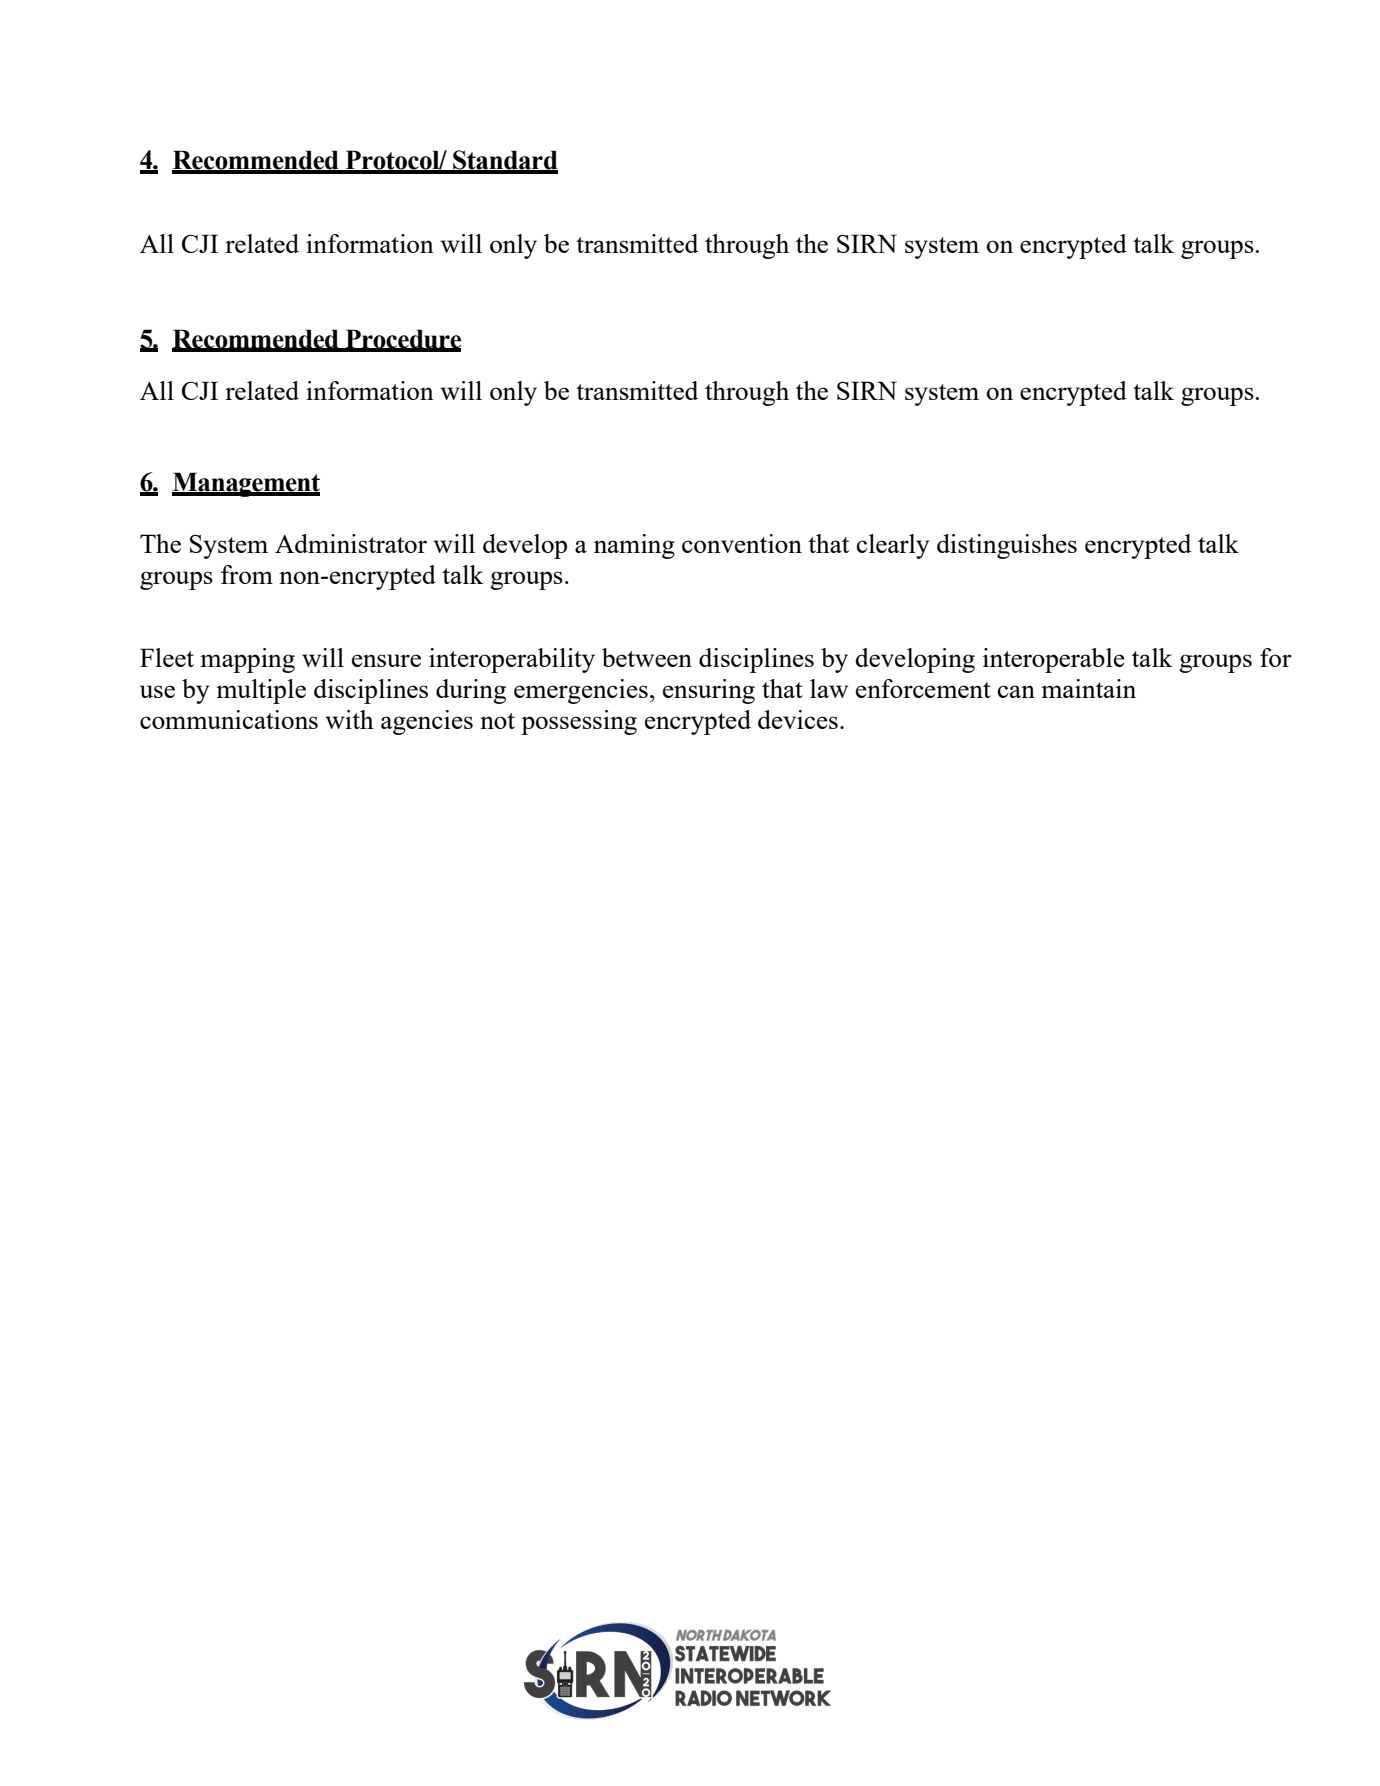  Describe the element at coordinates (579, 722) in the page. I see `possessing` at that location.
